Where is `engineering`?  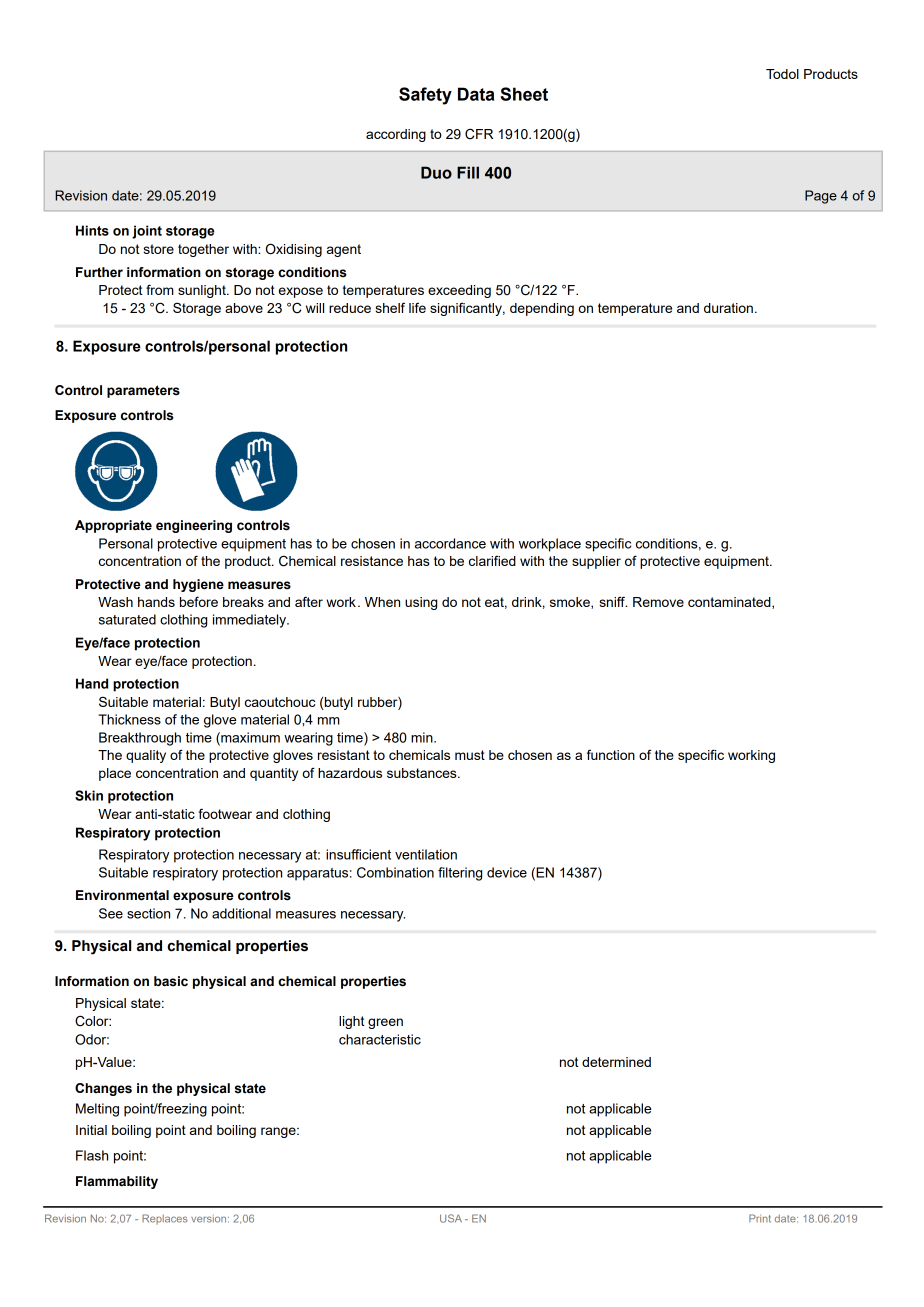 engineering is located at coordinates (194, 526).
